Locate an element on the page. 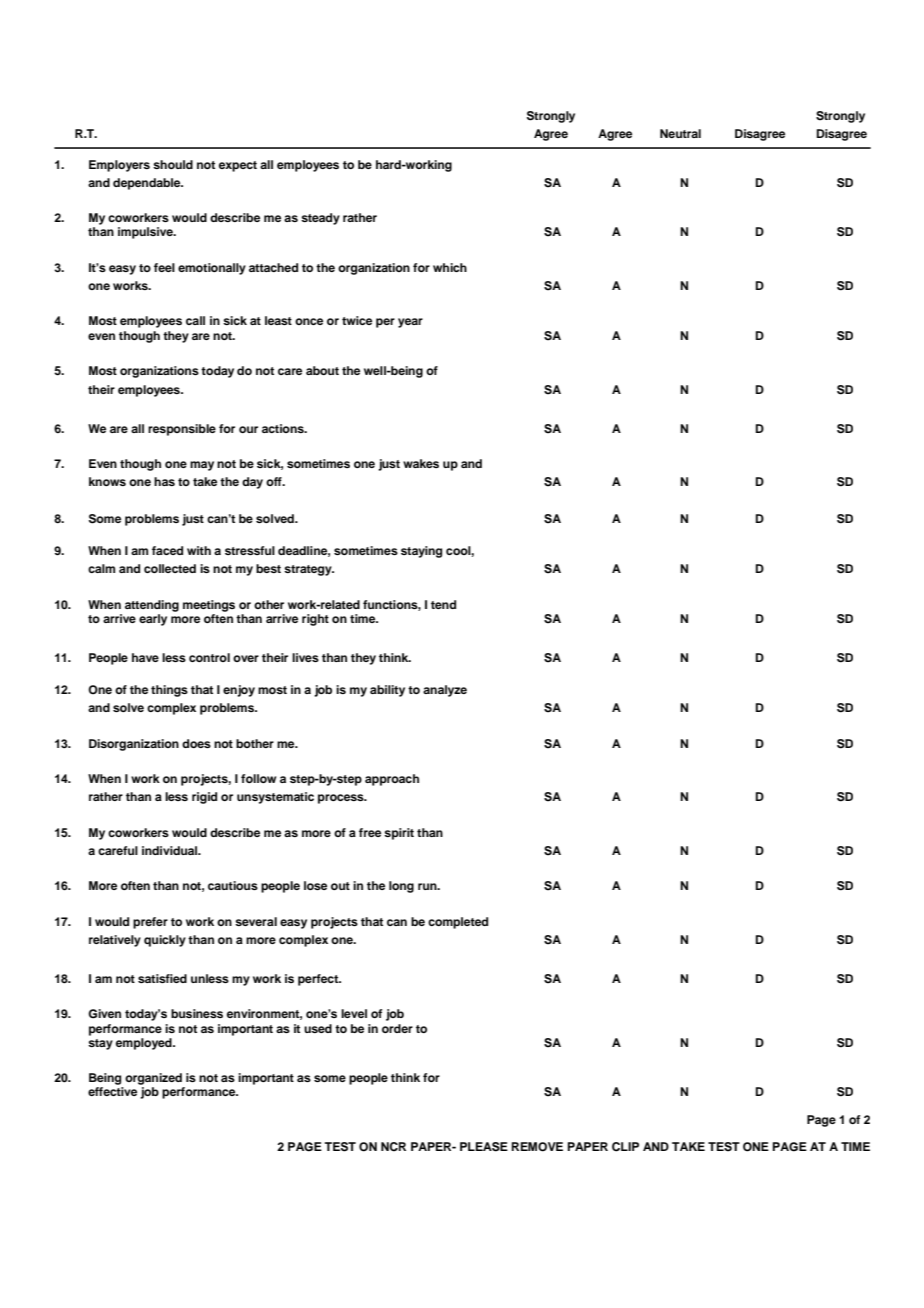 The image size is (924, 1308). NCR is located at coordinates (393, 1147).
